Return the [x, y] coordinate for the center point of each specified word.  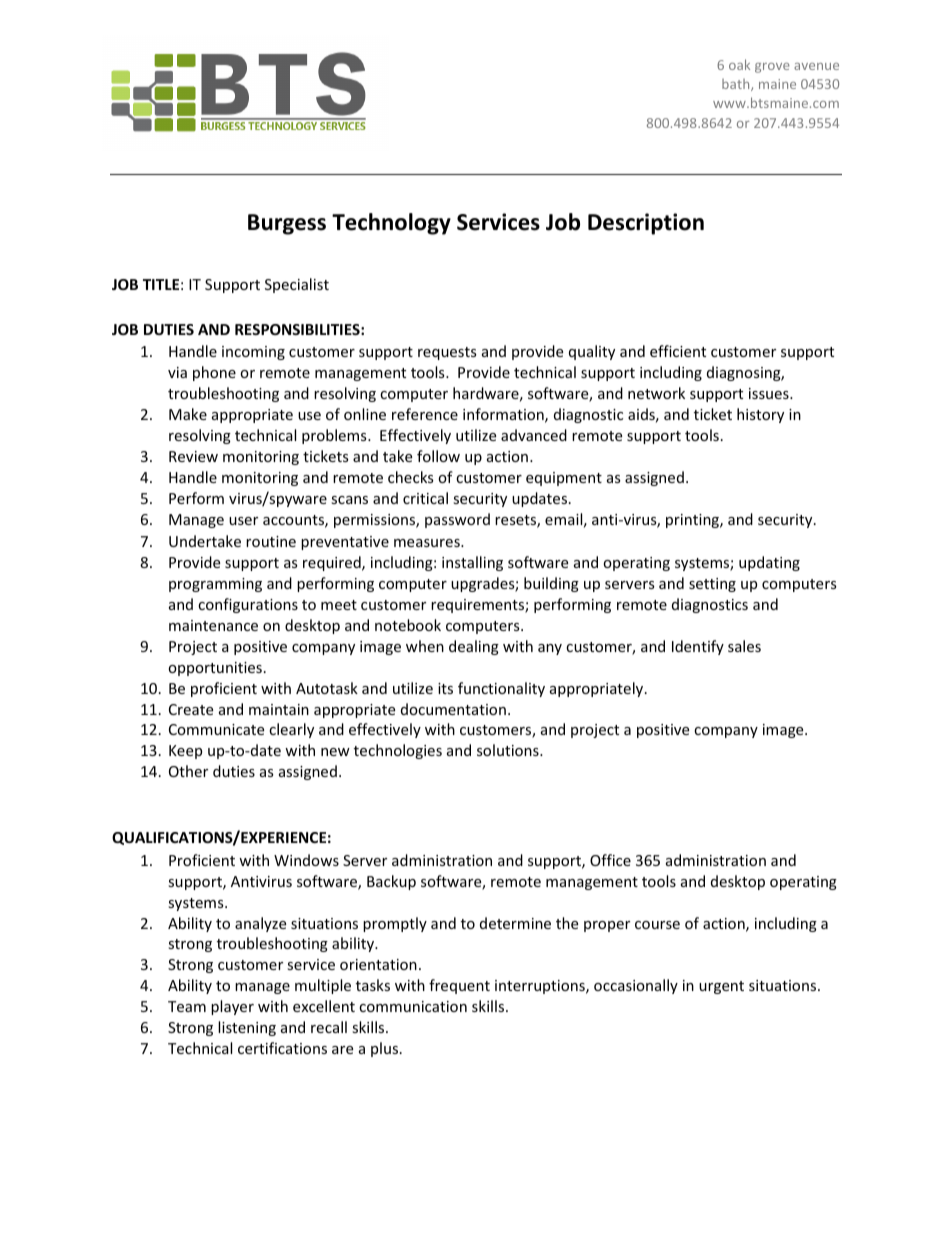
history [760, 415]
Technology [391, 224]
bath [737, 85]
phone [214, 373]
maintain [279, 709]
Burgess [287, 224]
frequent [459, 986]
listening [247, 1028]
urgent [721, 987]
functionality [501, 689]
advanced [534, 435]
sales [744, 646]
